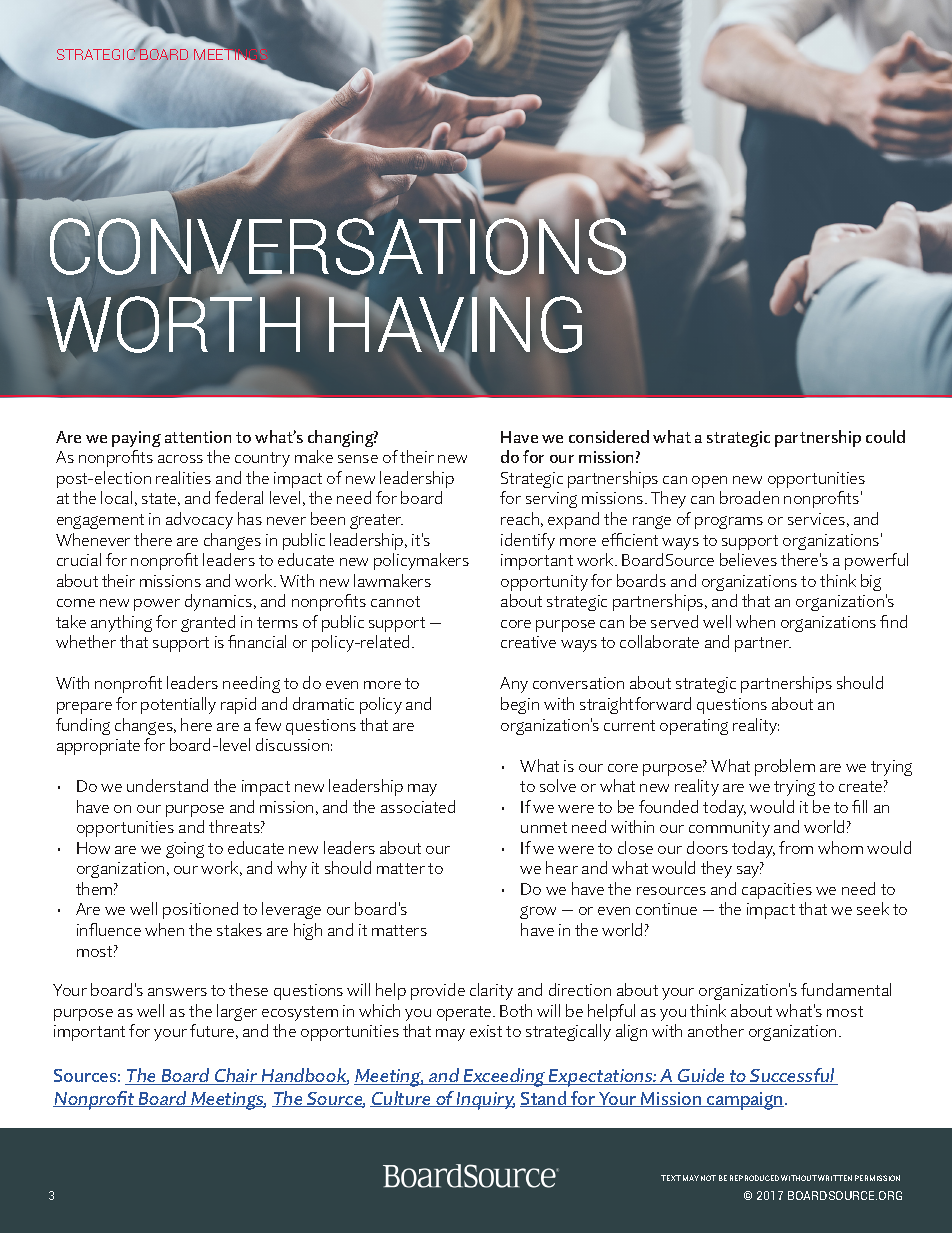 The height and width of the screenshot is (1233, 952). I want to click on clarity, so click(491, 991).
